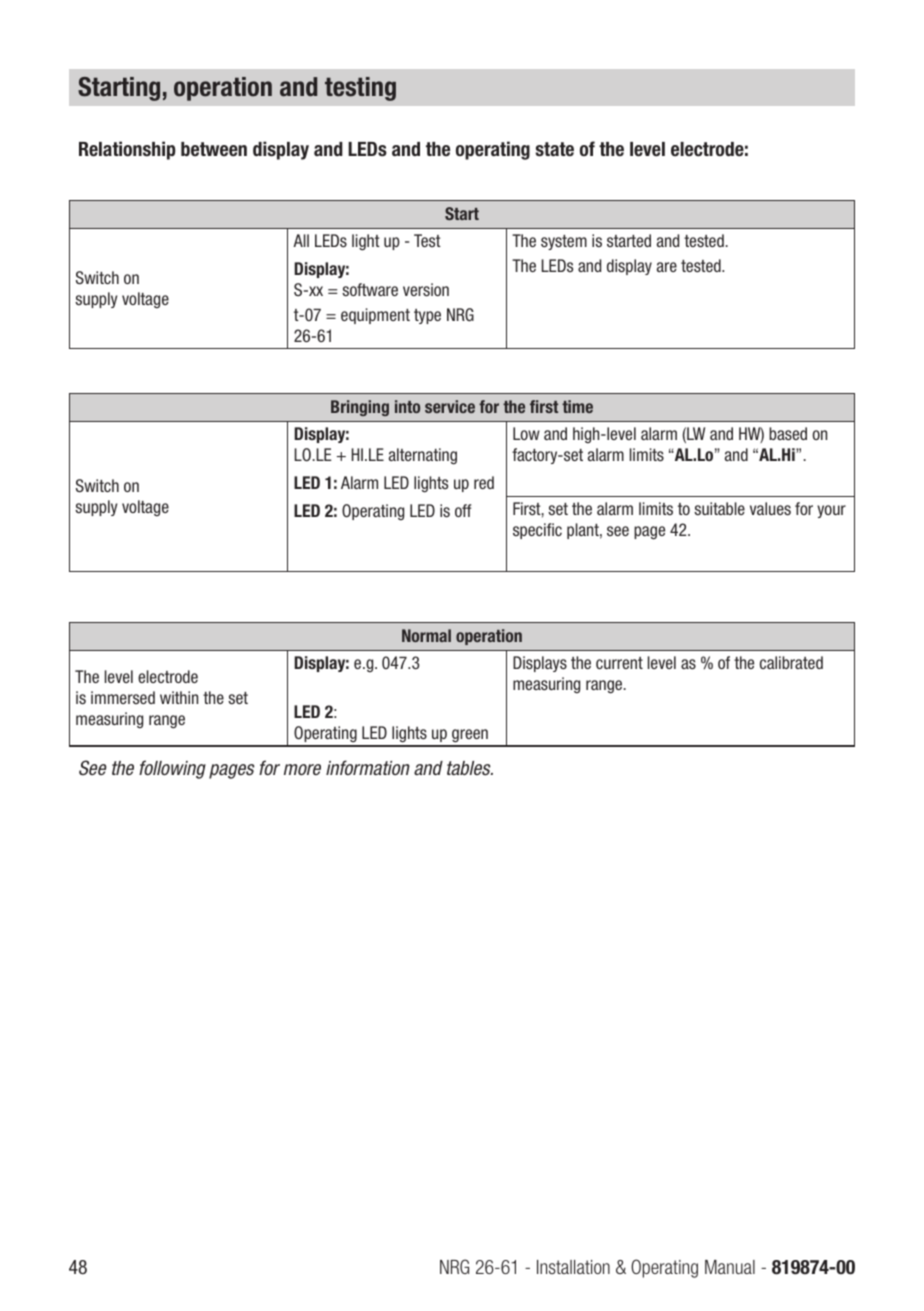 The image size is (924, 1311). What do you see at coordinates (179, 697) in the image?
I see `within` at bounding box center [179, 697].
